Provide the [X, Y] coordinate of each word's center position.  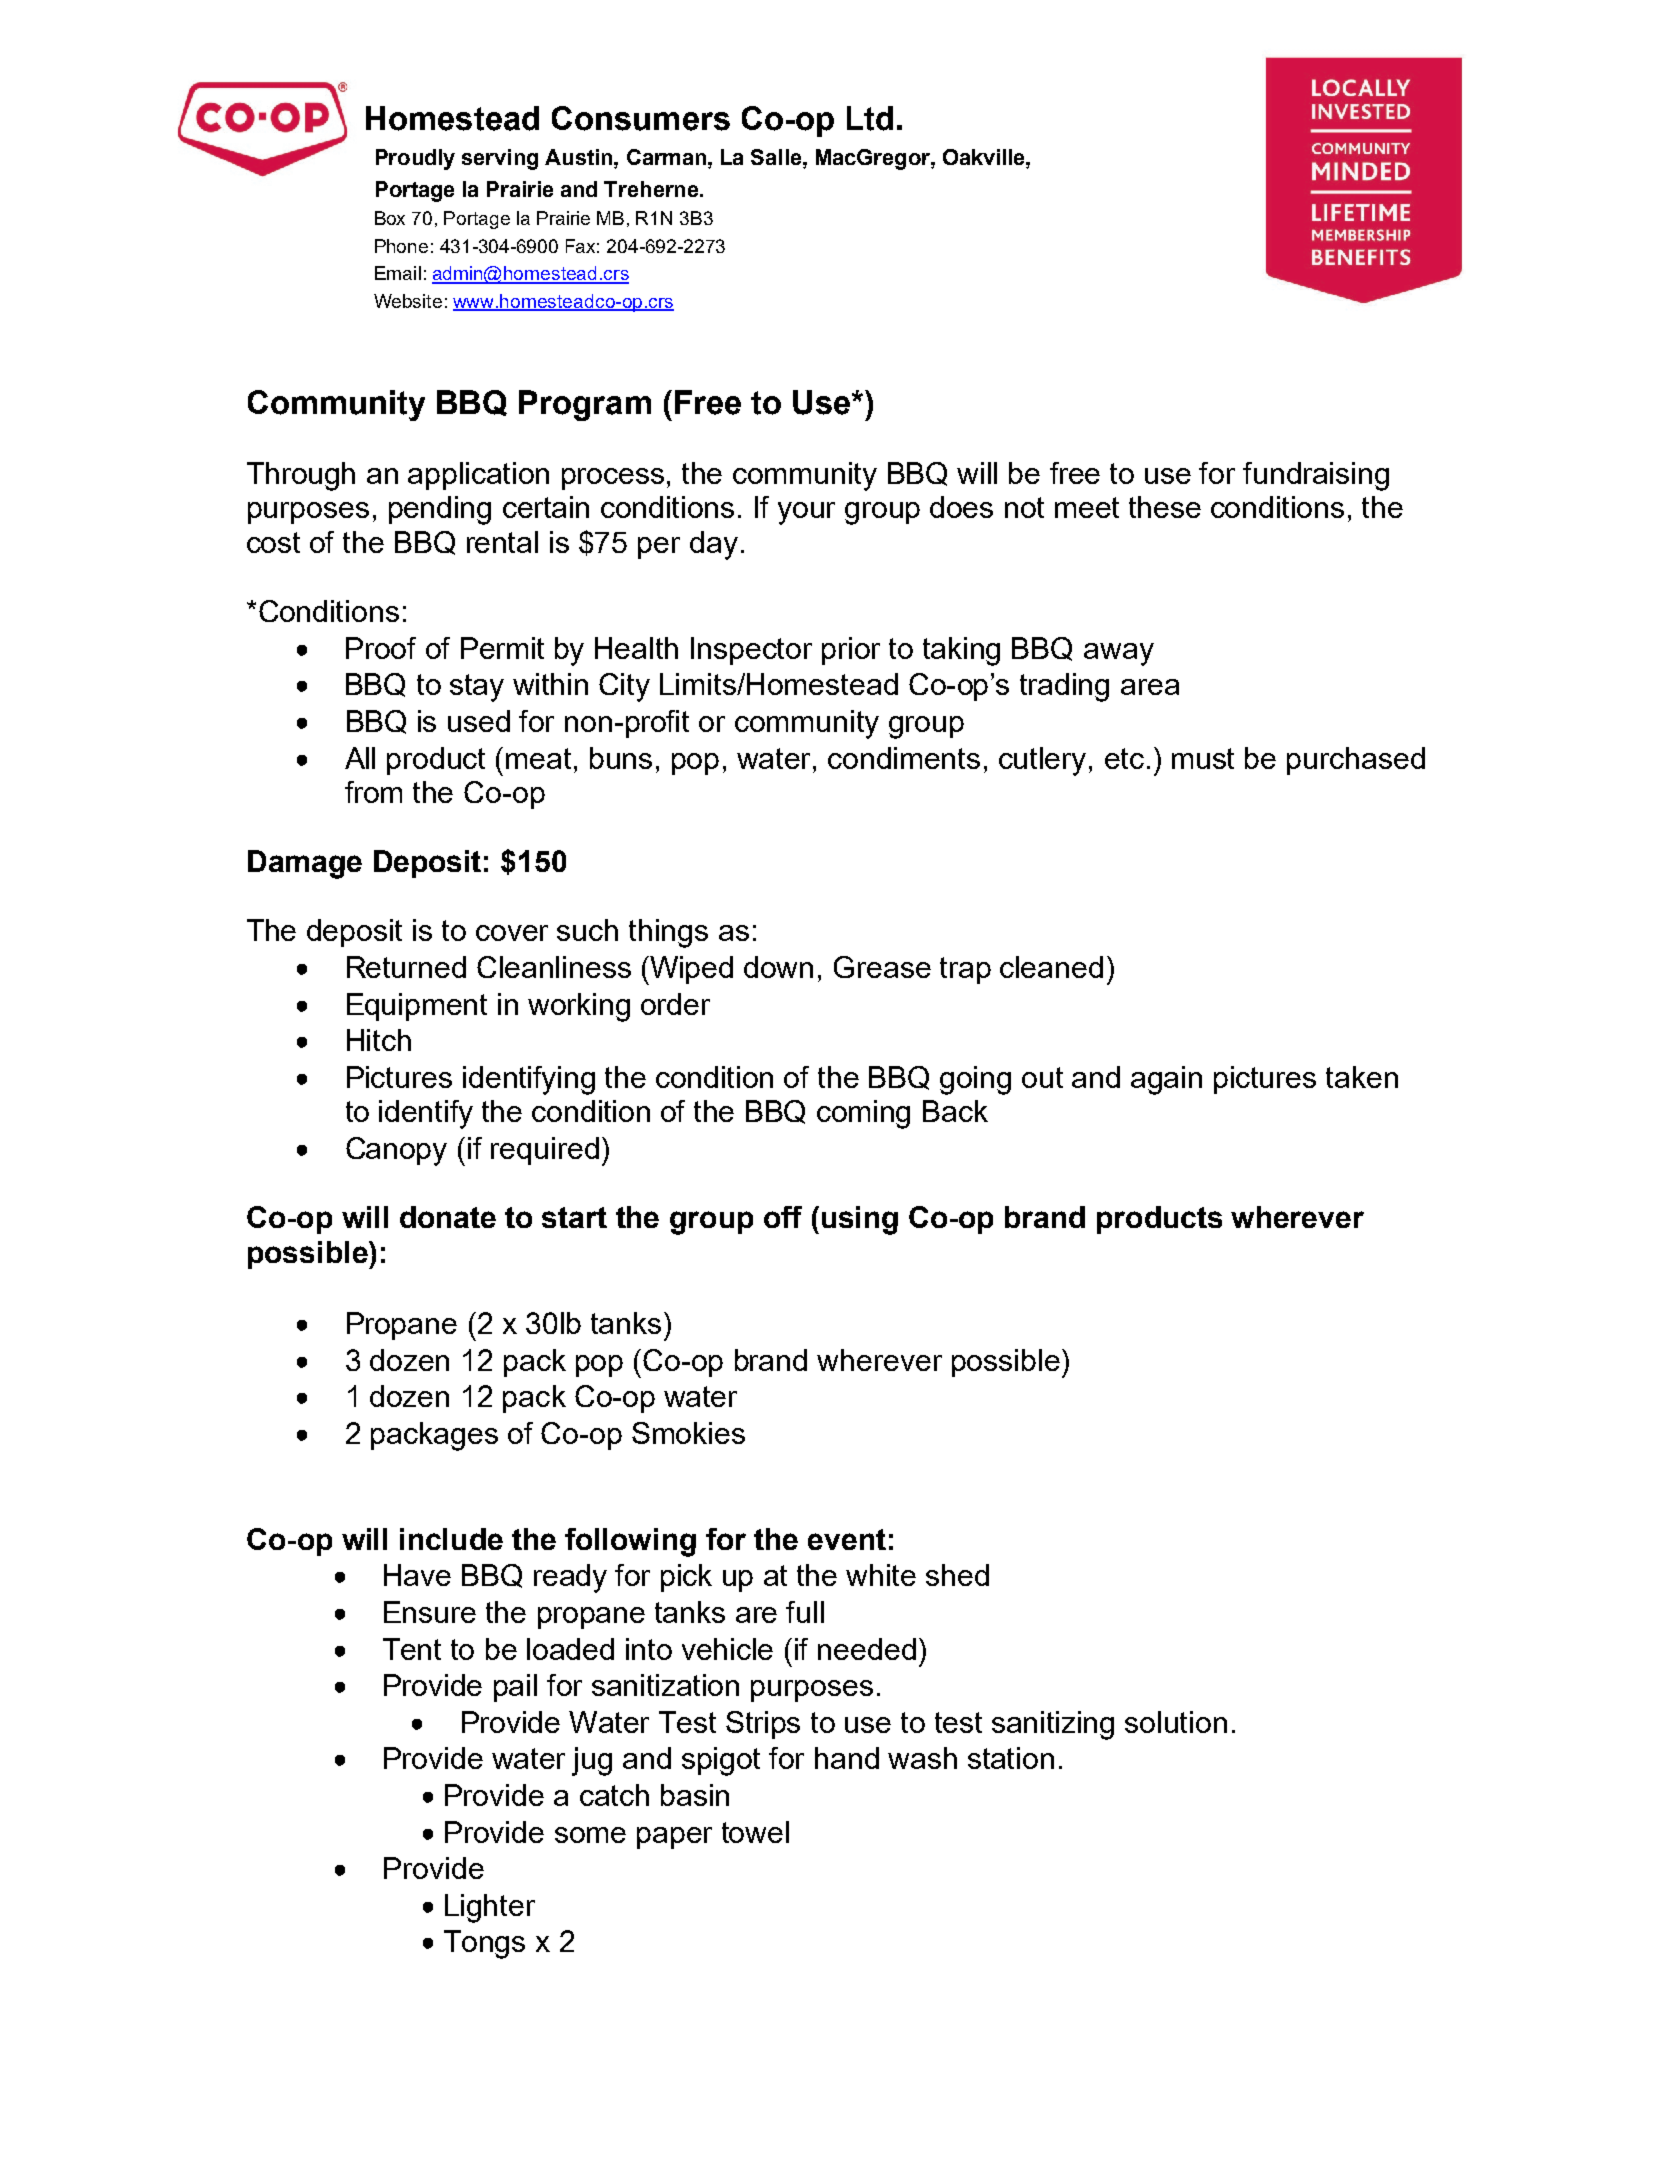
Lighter [490, 1908]
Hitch [379, 1040]
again [1166, 1080]
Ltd [870, 118]
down [778, 967]
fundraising [1316, 476]
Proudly [415, 159]
